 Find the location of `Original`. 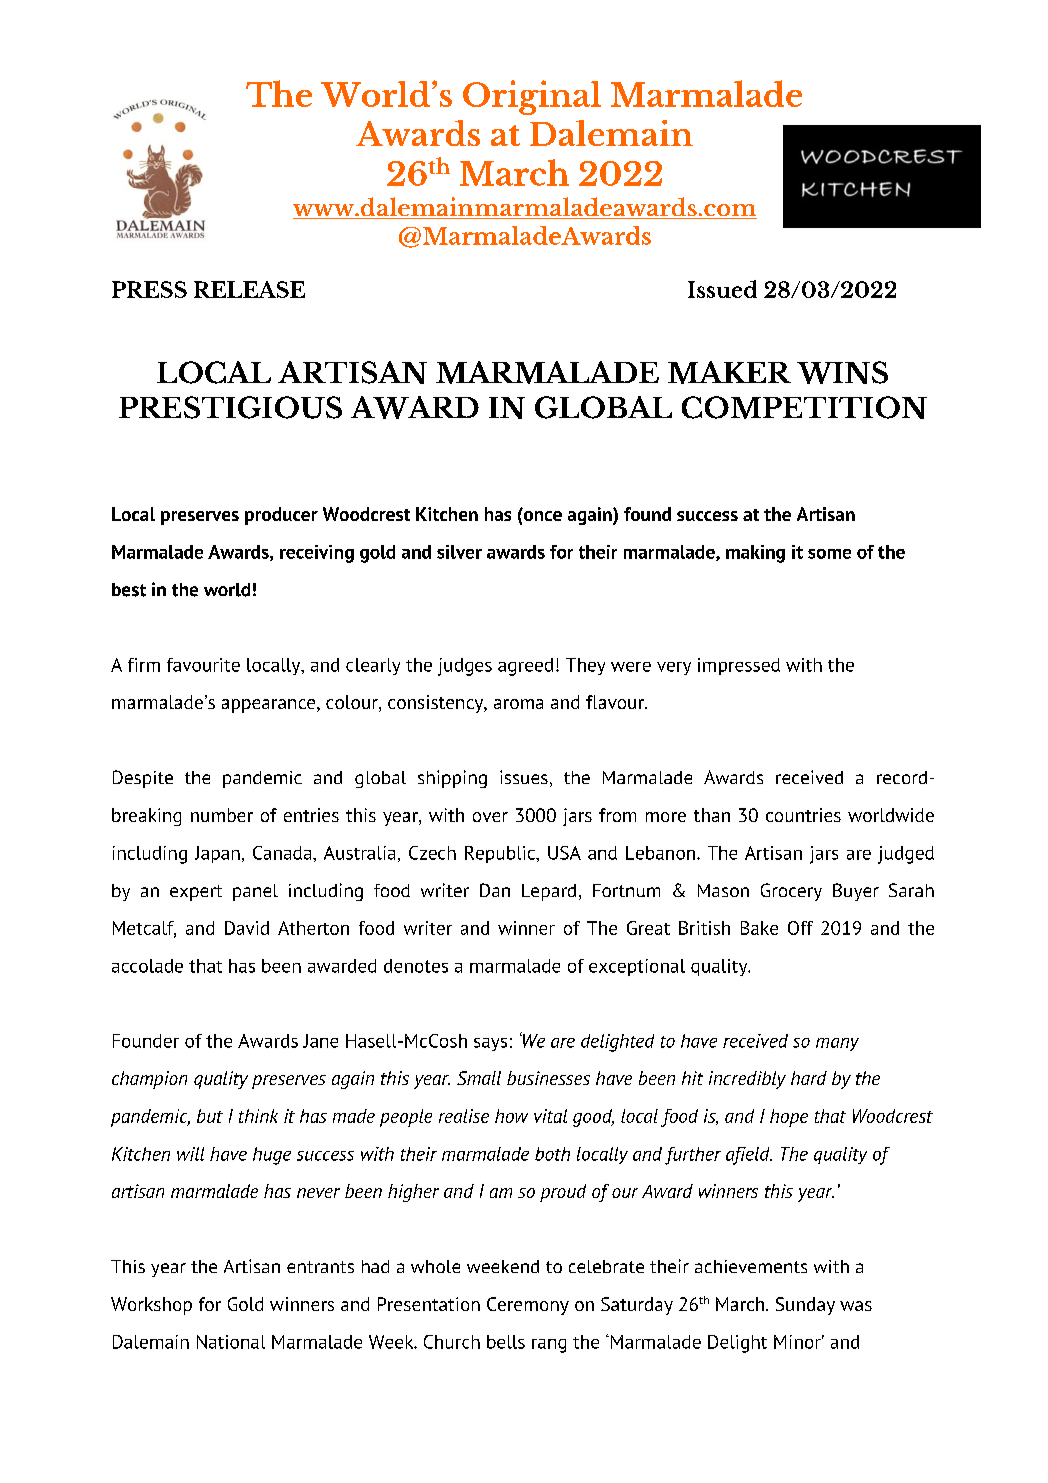

Original is located at coordinates (532, 97).
